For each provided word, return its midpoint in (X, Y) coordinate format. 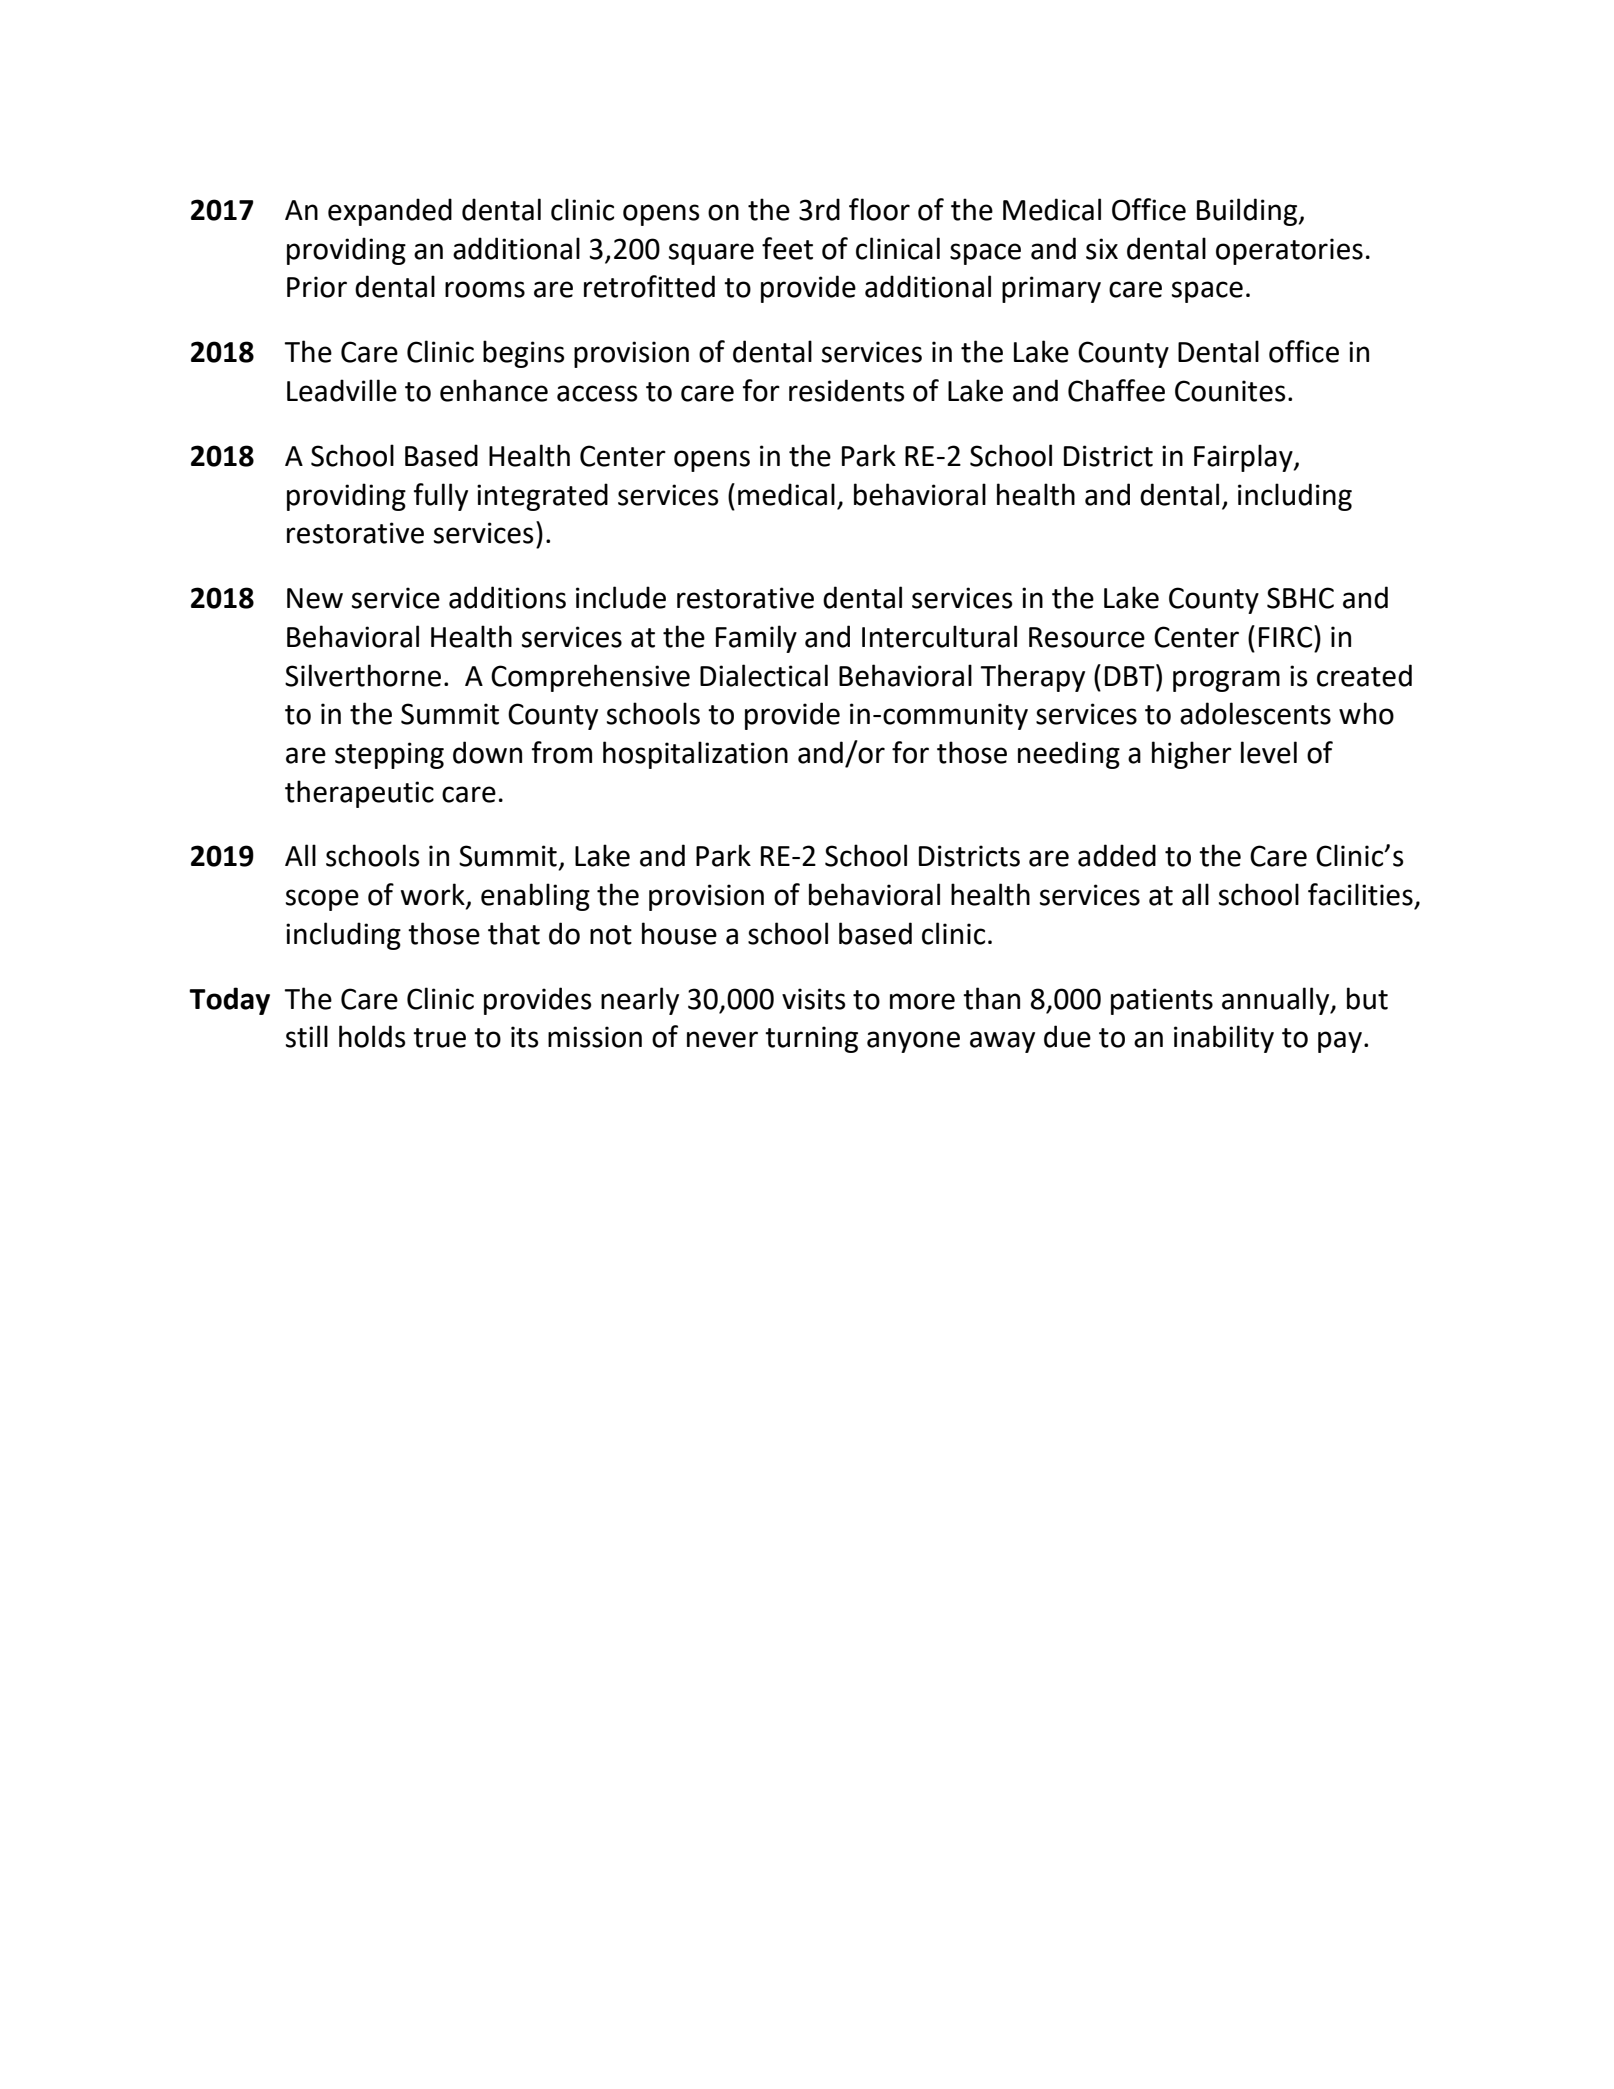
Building (1248, 212)
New (315, 598)
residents (846, 390)
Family (756, 639)
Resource (1087, 637)
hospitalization (695, 755)
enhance (494, 390)
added (1117, 855)
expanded (390, 212)
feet (787, 248)
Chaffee (1116, 390)
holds (372, 1036)
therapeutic (359, 794)
